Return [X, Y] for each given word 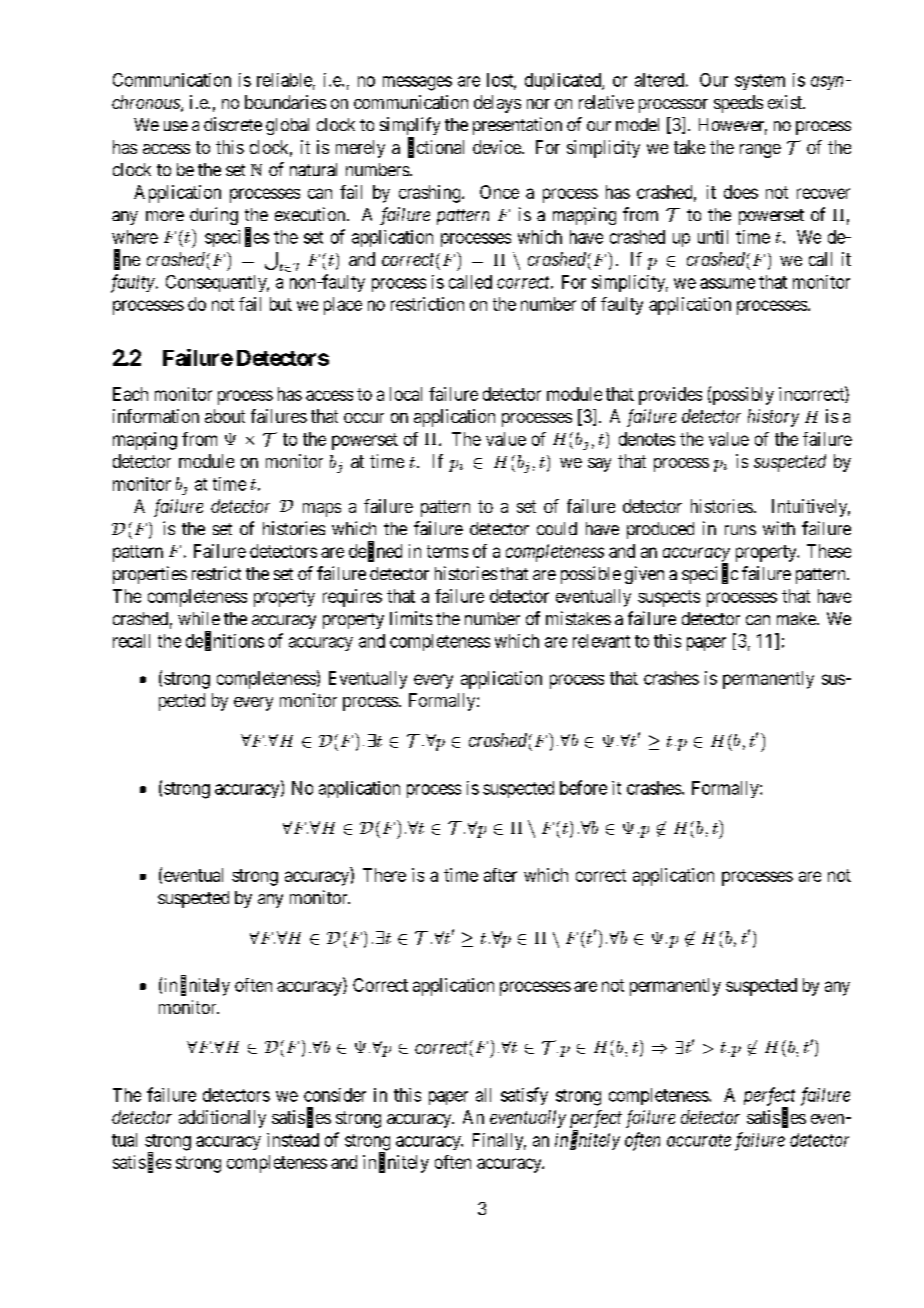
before [583, 787]
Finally [499, 1141]
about [225, 416]
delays [497, 104]
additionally [222, 1119]
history [773, 418]
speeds [738, 104]
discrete [233, 124]
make [797, 618]
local [406, 394]
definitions [225, 641]
